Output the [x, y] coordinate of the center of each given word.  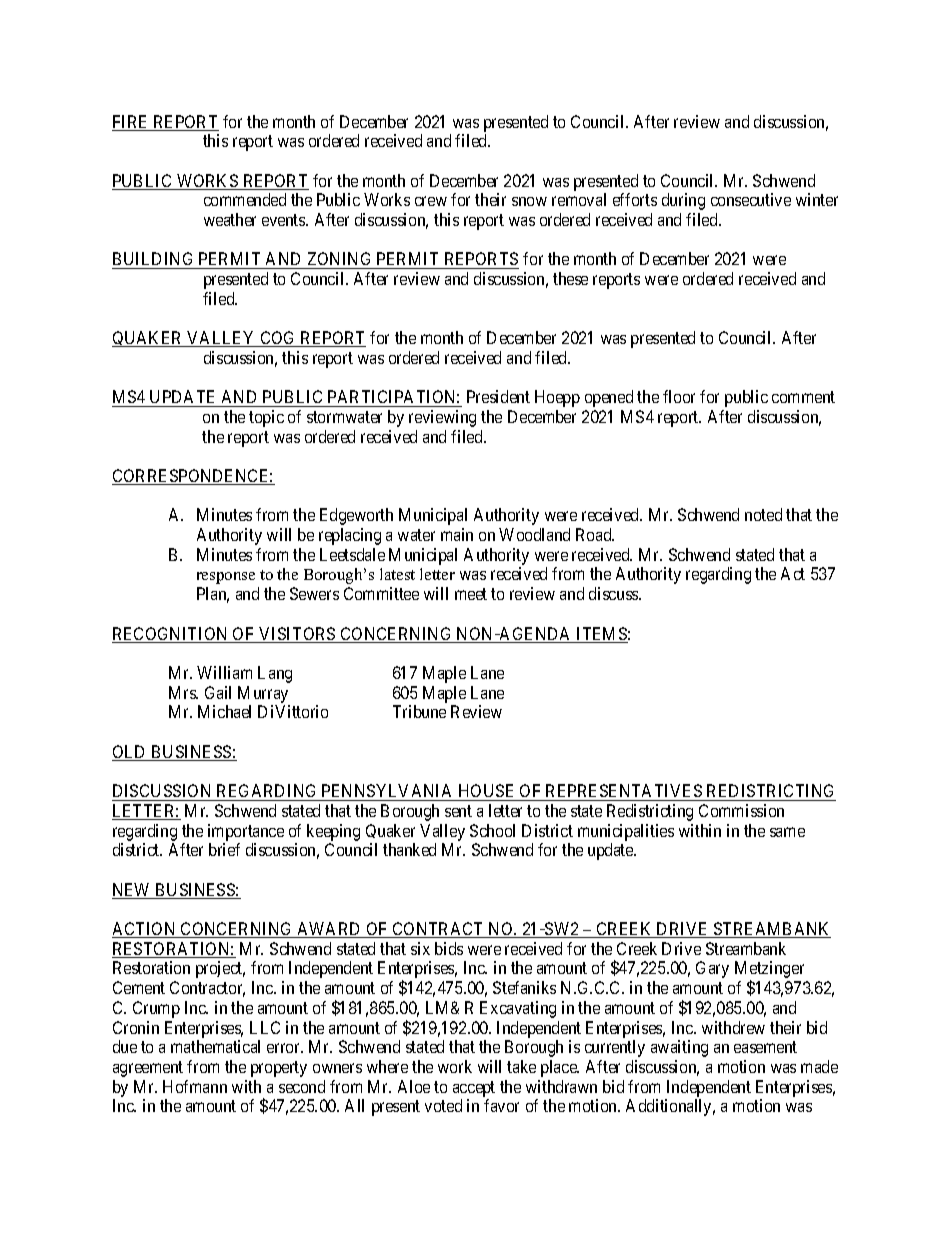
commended [245, 199]
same [787, 832]
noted [763, 514]
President [498, 396]
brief [224, 849]
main [457, 534]
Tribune [419, 711]
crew [431, 201]
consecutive [751, 199]
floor [679, 396]
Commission [741, 810]
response [226, 578]
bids [449, 948]
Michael [224, 711]
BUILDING [154, 260]
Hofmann [195, 1086]
